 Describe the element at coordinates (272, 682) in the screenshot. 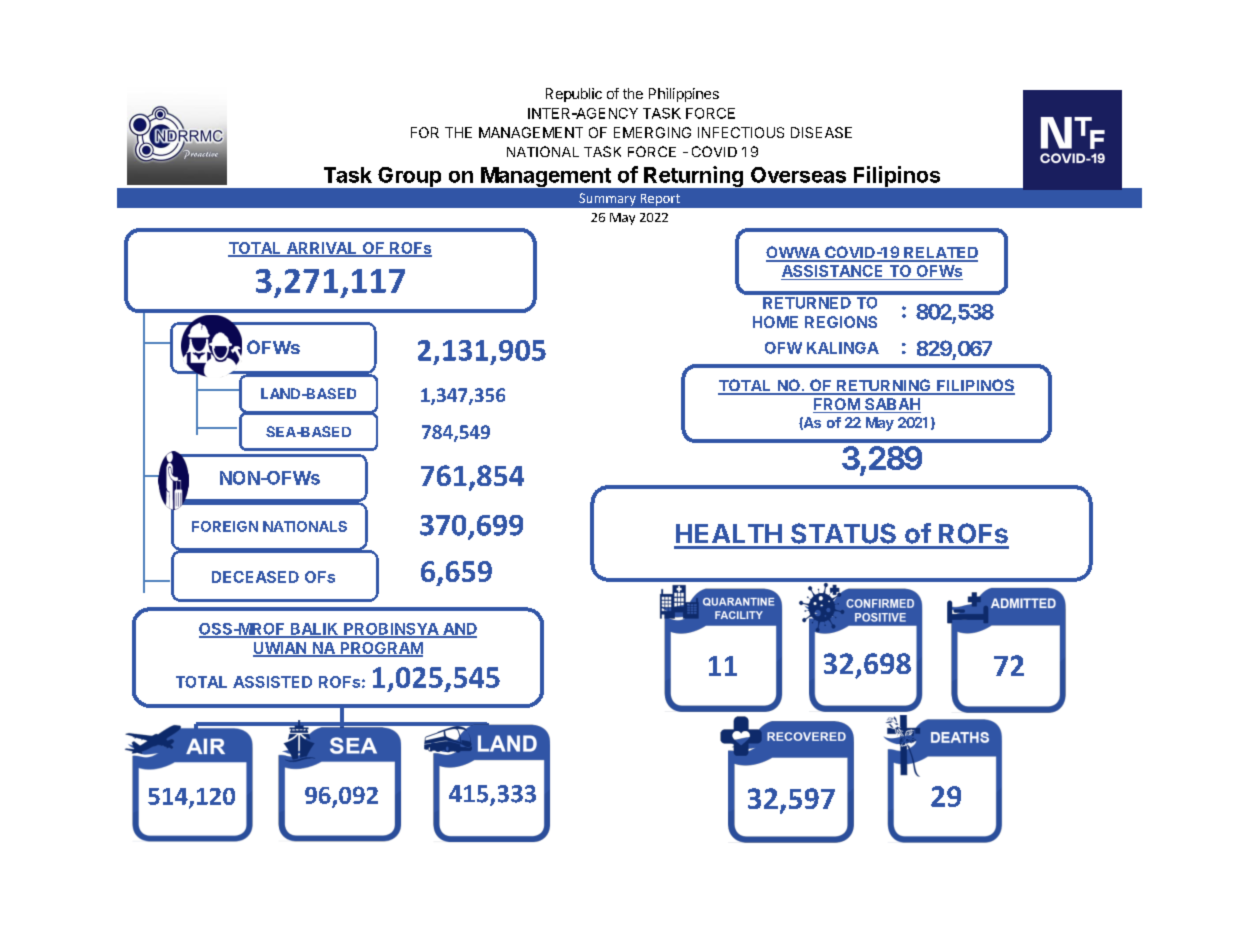

I see `ASSISTED` at that location.
